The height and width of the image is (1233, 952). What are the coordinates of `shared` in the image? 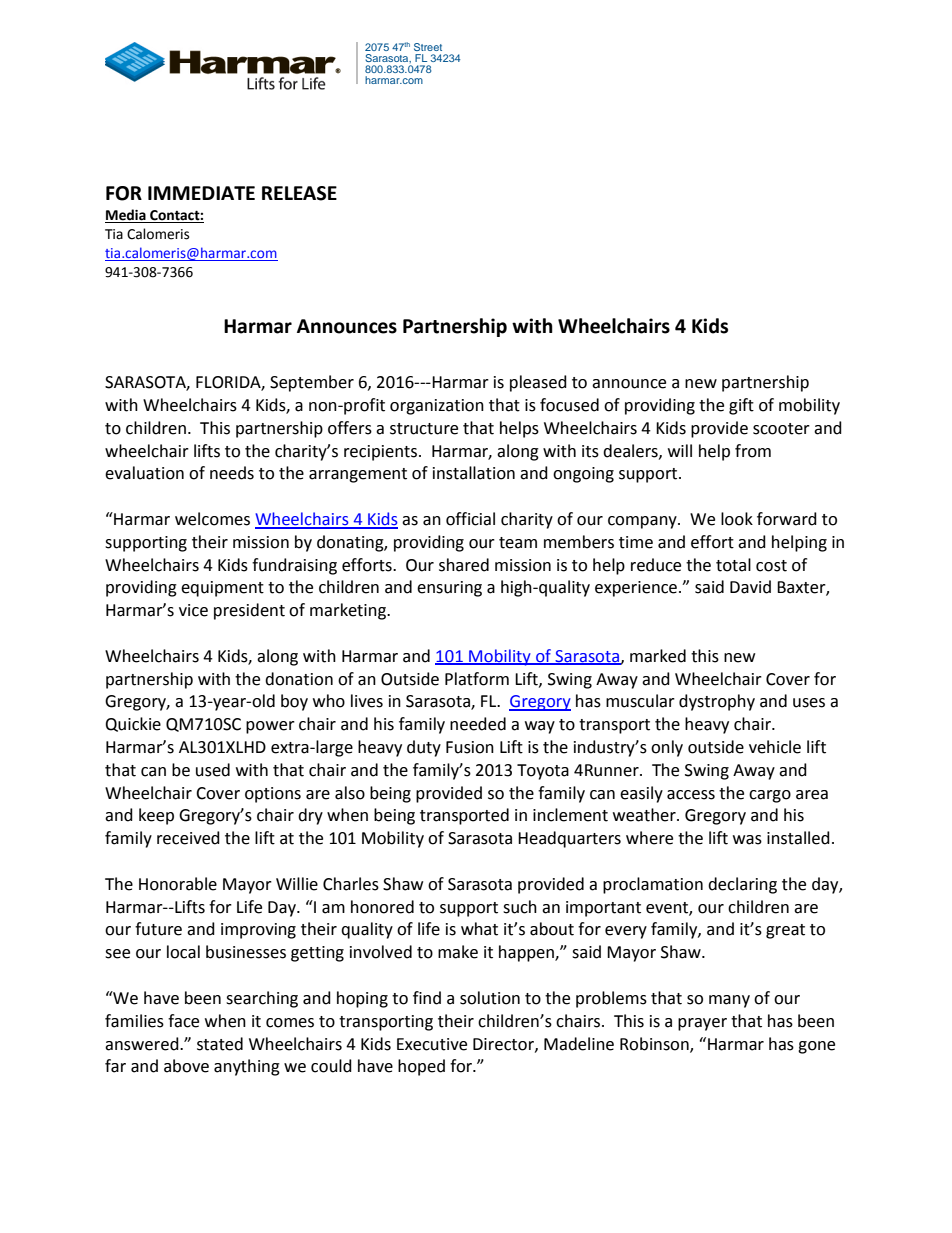 It's located at (464, 565).
